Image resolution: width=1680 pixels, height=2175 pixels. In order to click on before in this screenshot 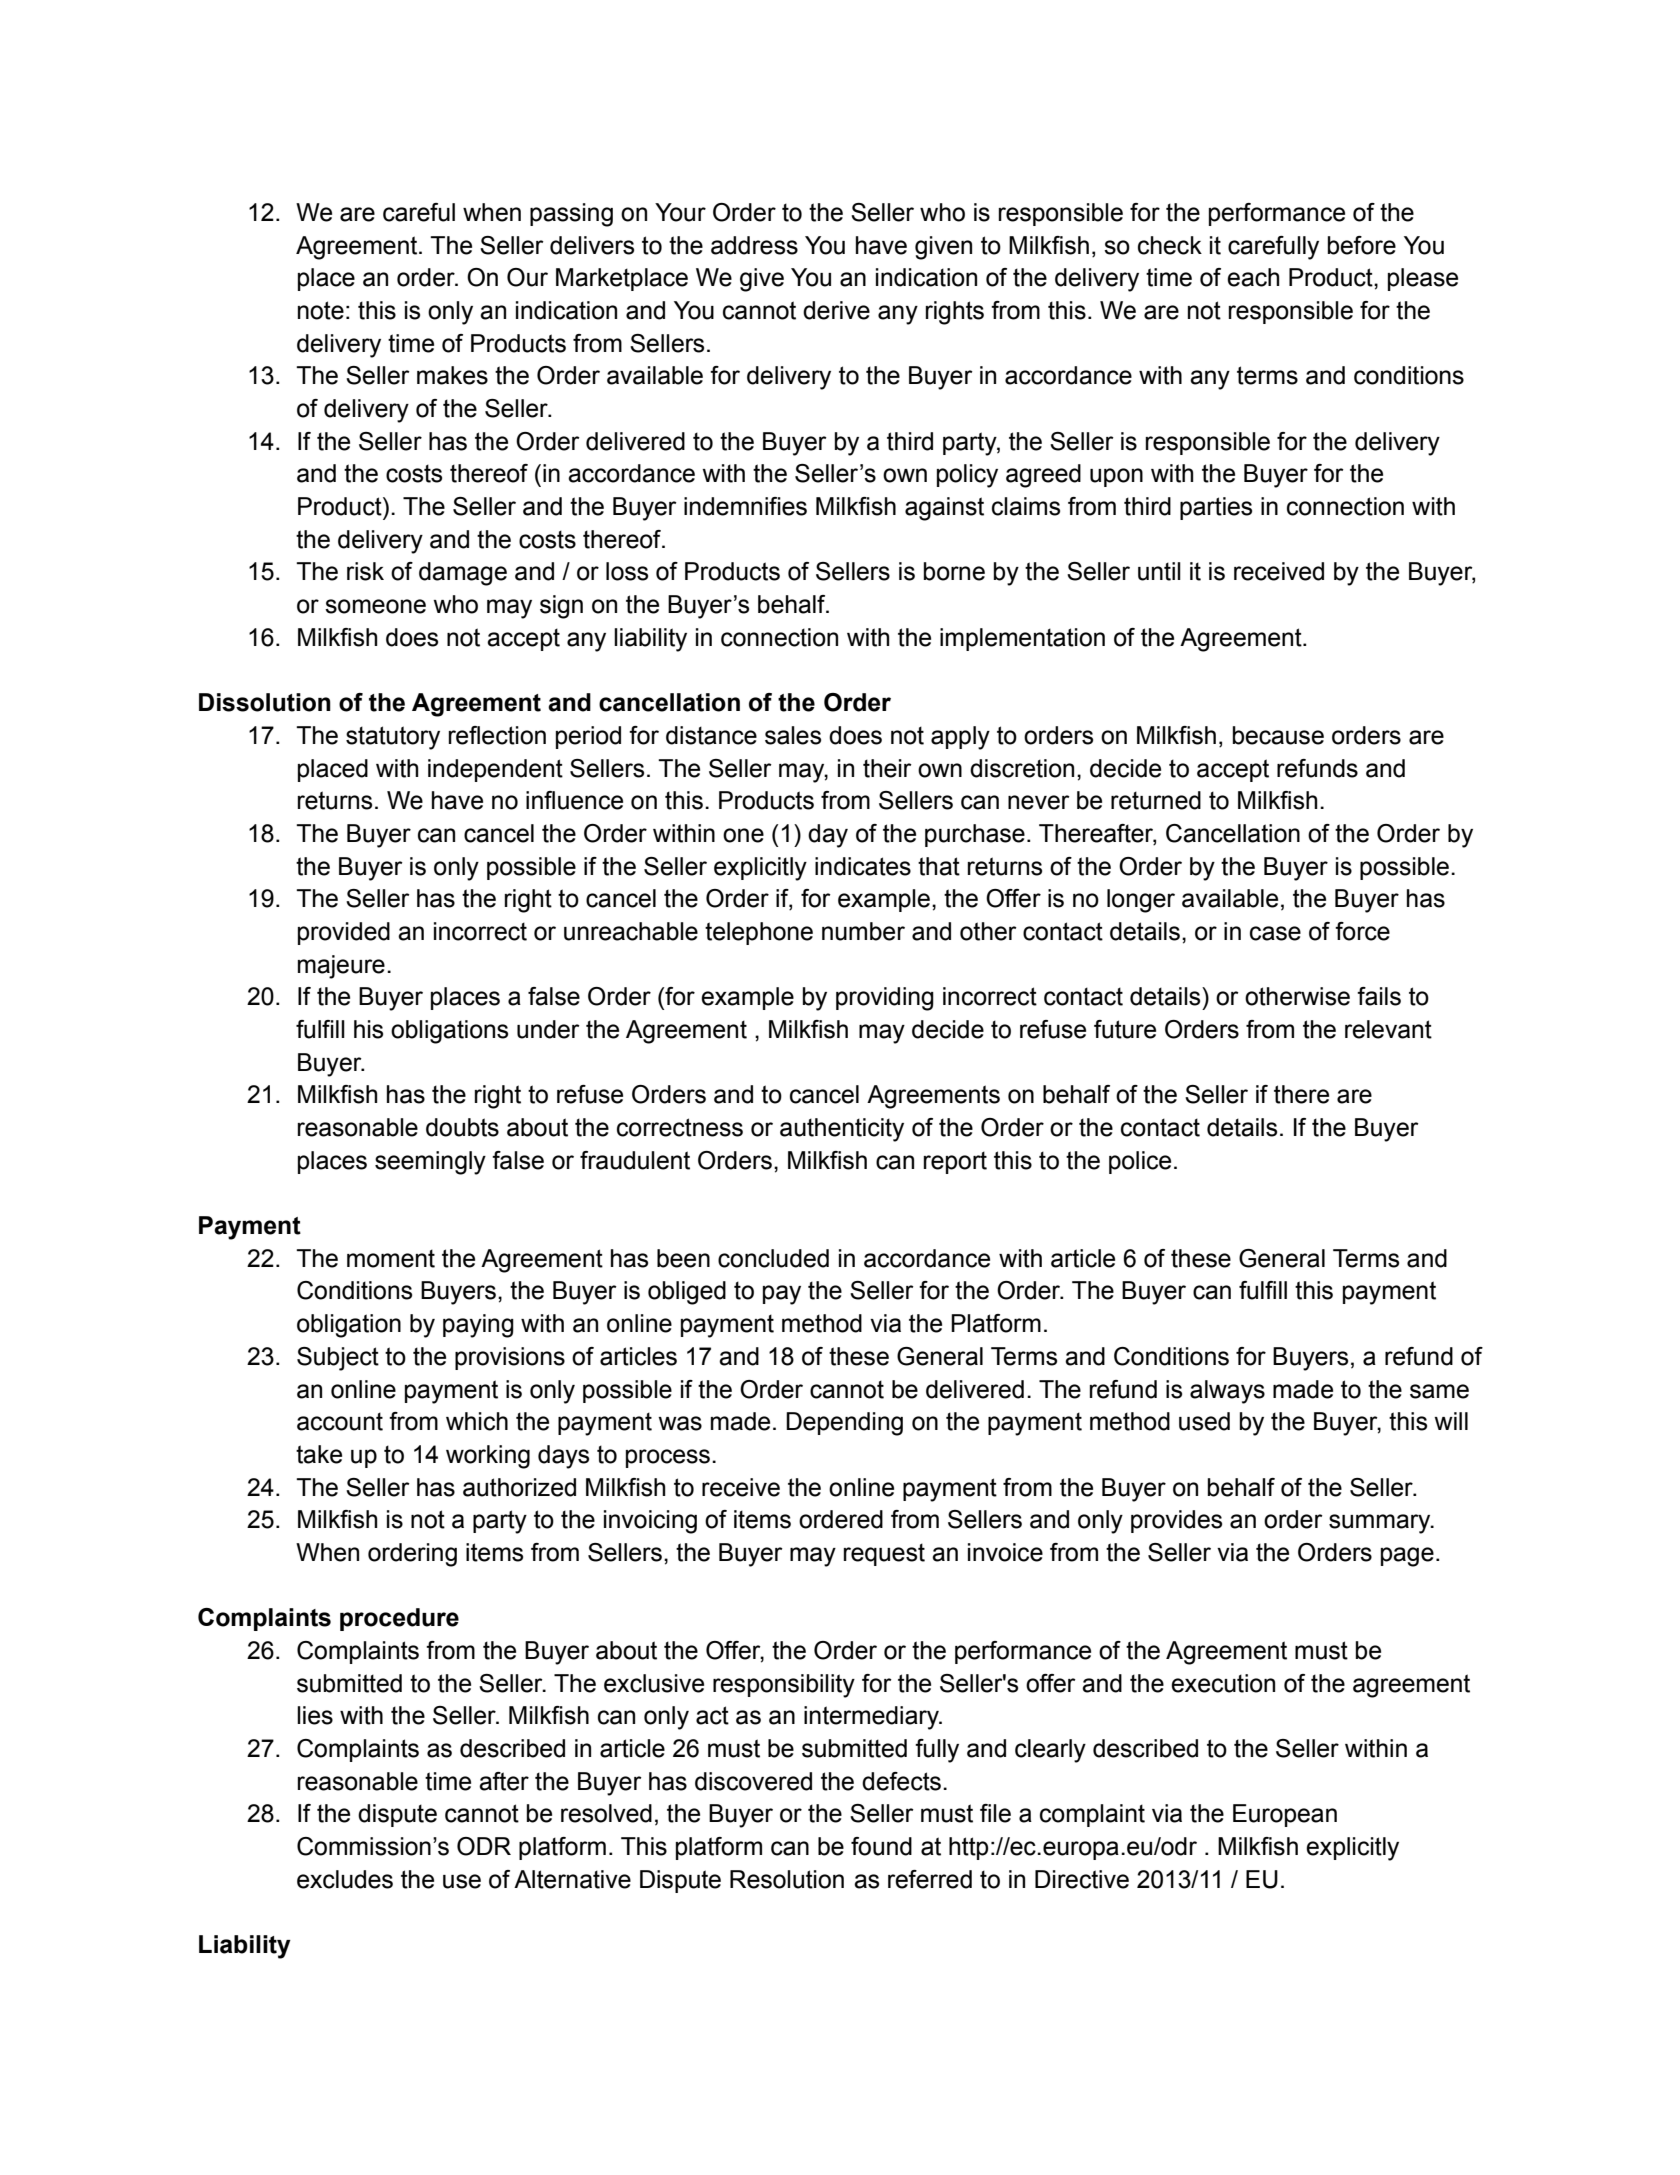, I will do `click(1362, 245)`.
